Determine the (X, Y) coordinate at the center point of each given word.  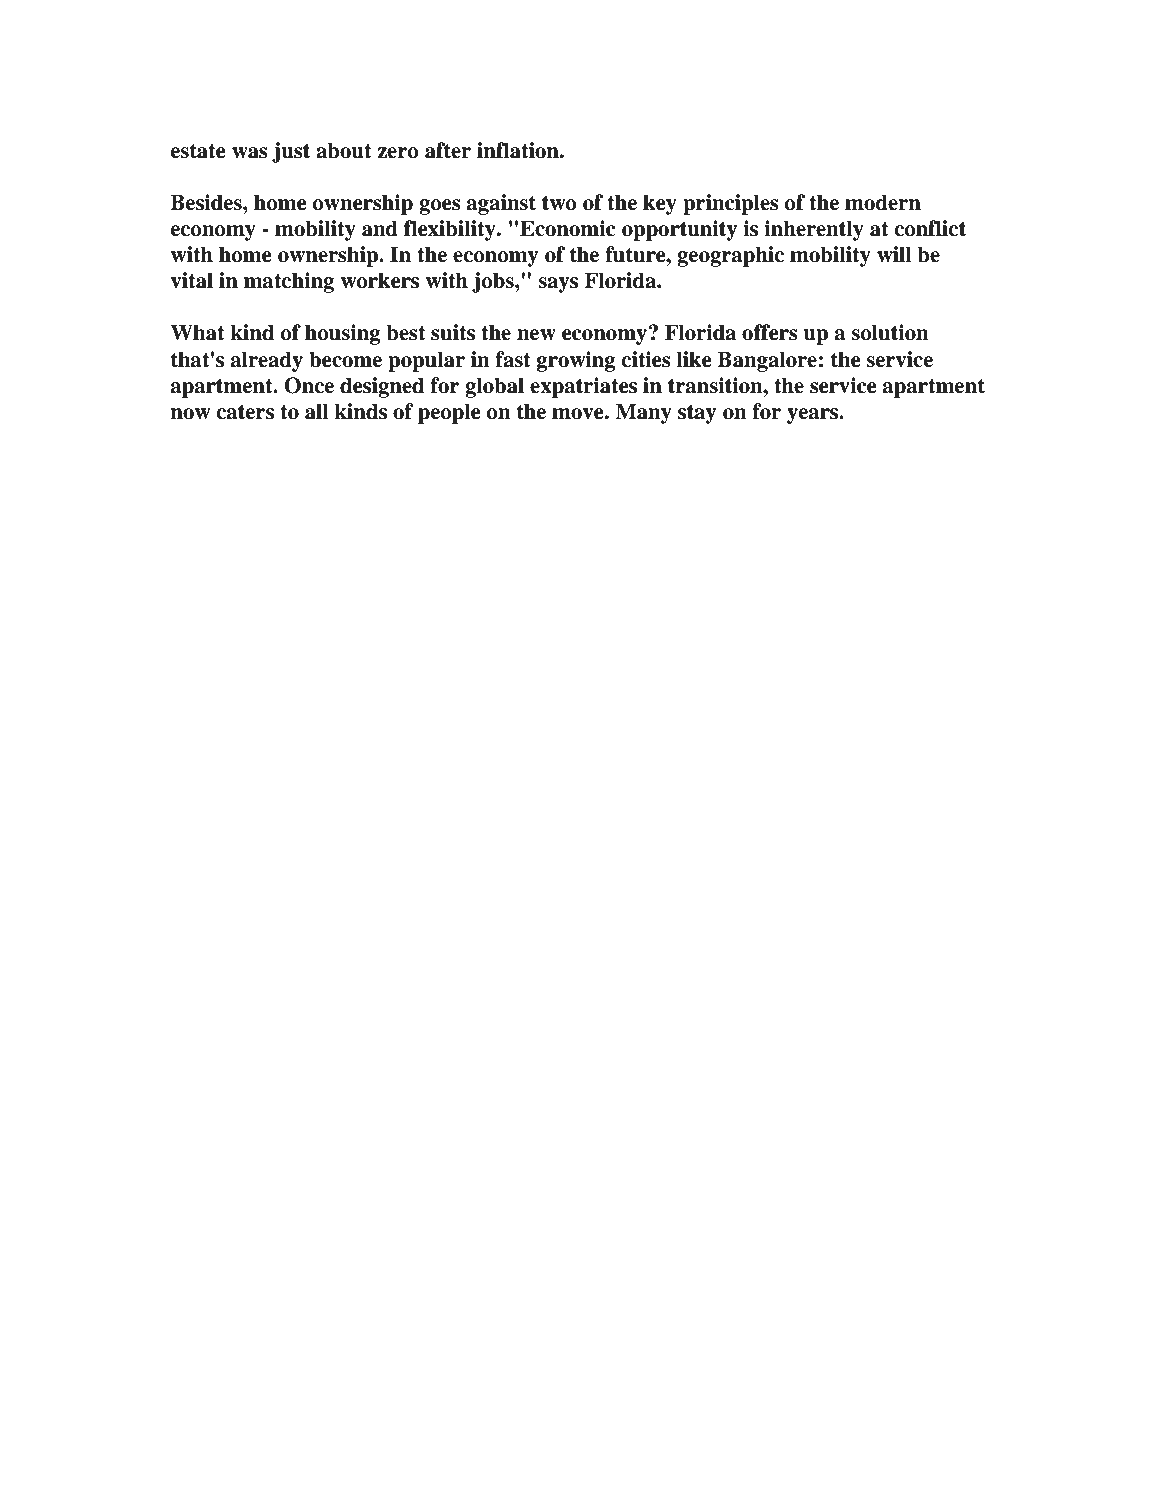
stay (697, 414)
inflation (519, 150)
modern (883, 202)
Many (643, 413)
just (291, 152)
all (317, 411)
